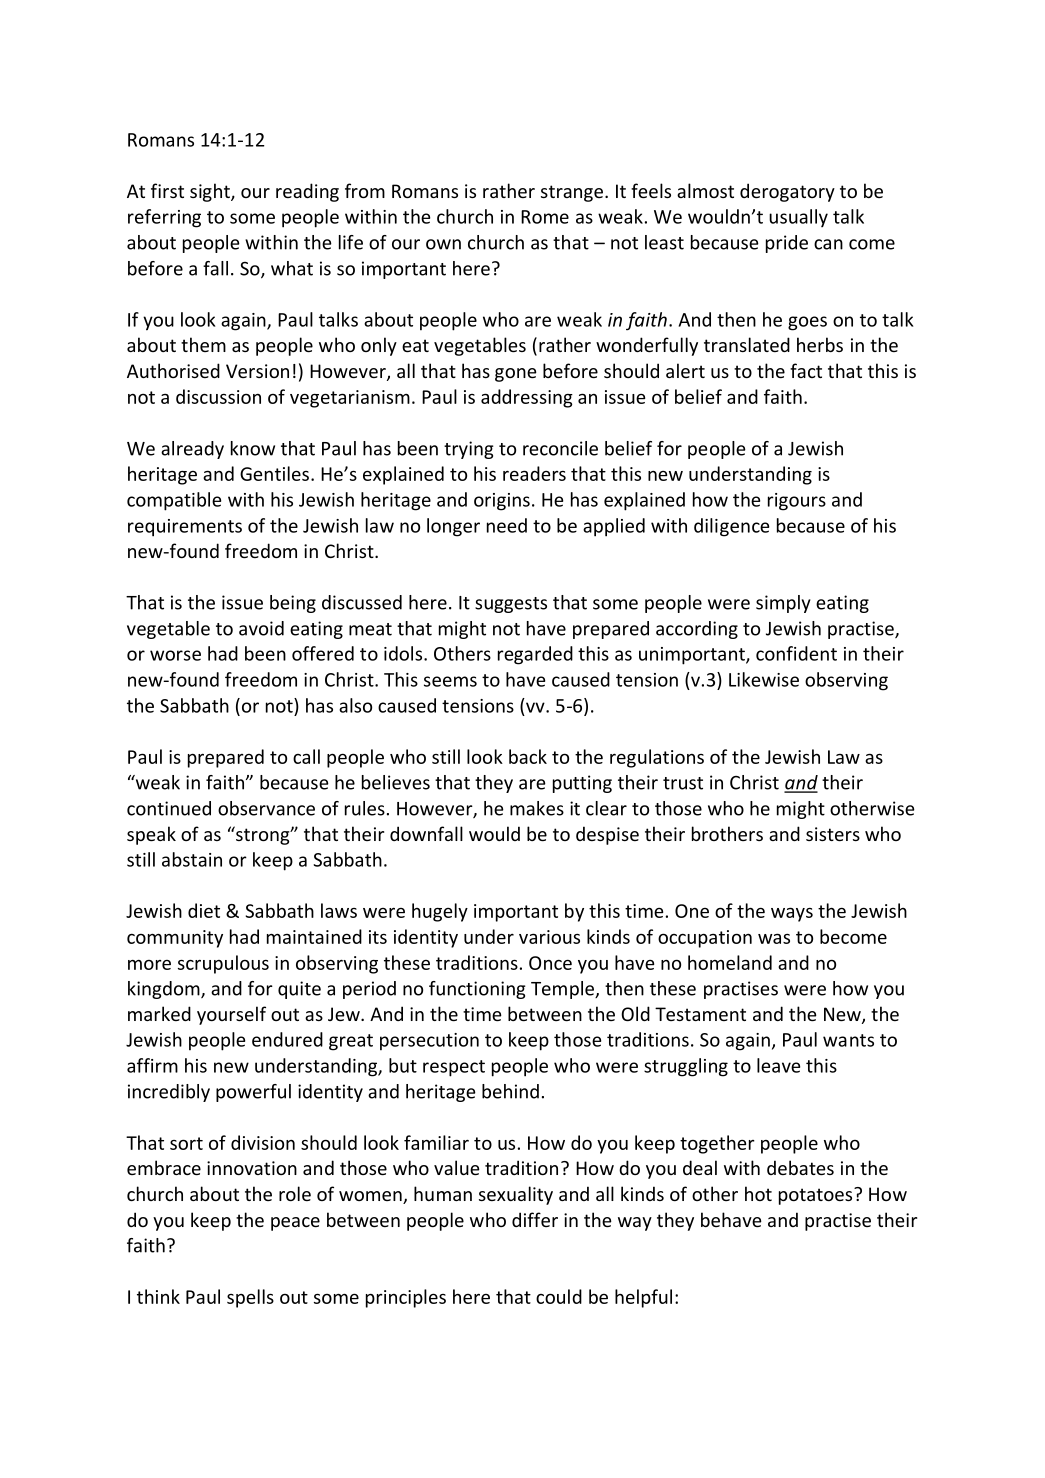 Image resolution: width=1045 pixels, height=1478 pixels. I want to click on spells, so click(250, 1298).
